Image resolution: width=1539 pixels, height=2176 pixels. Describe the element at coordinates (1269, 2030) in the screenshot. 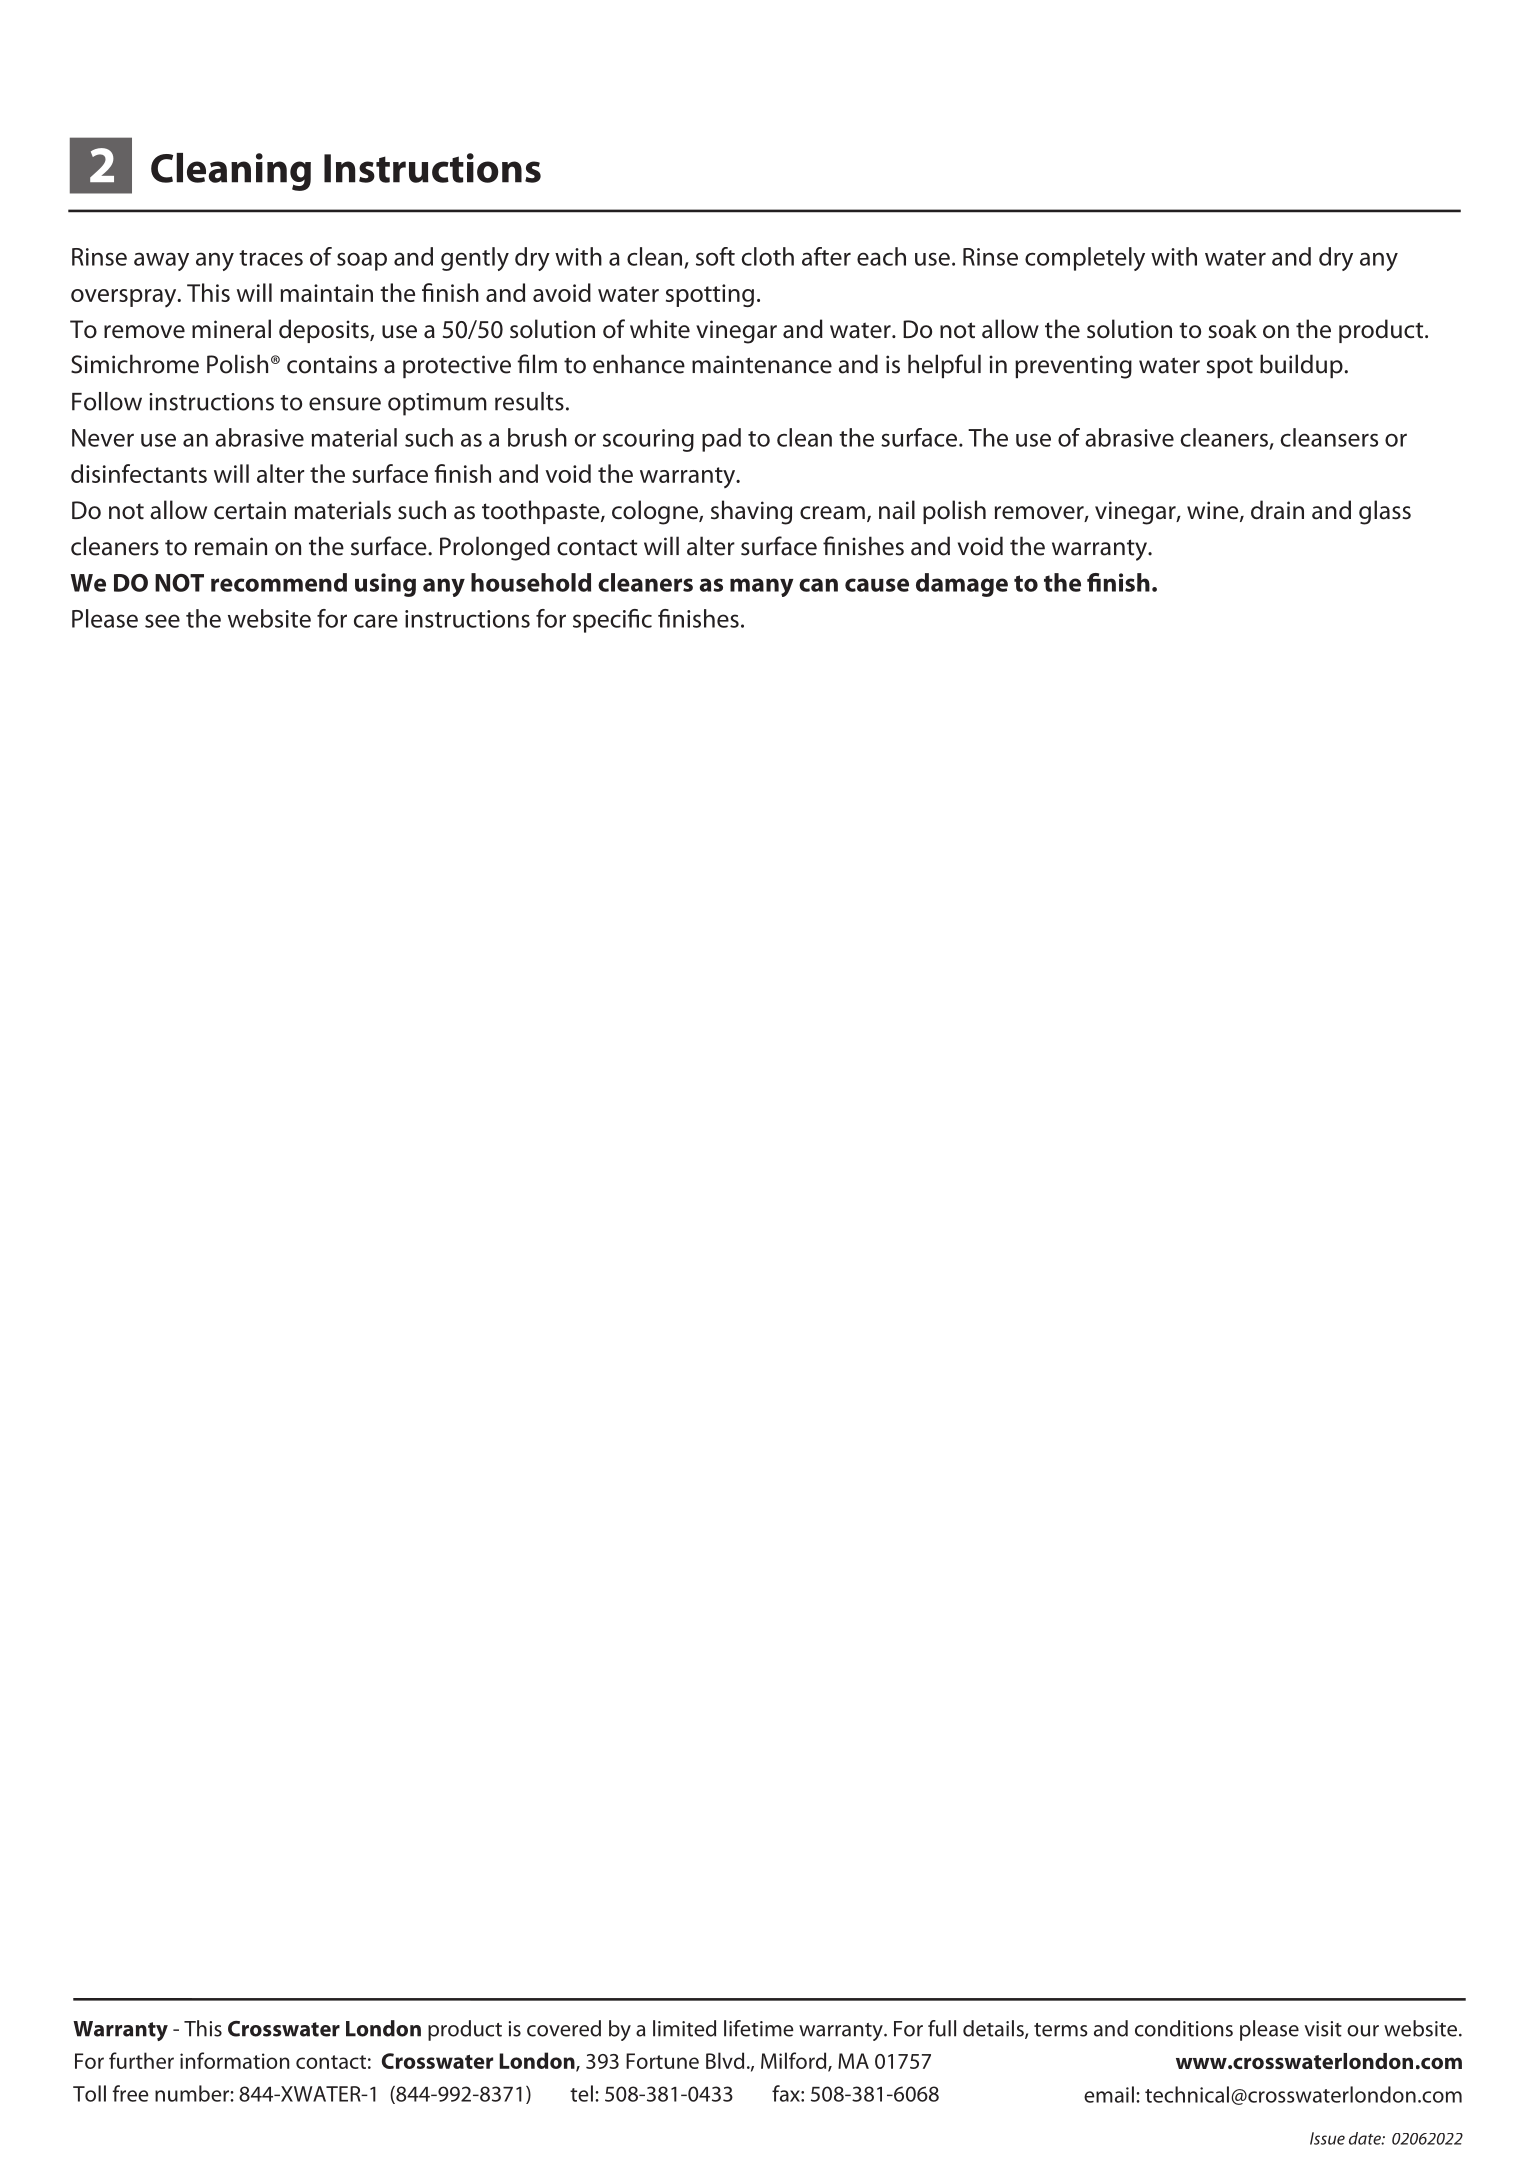

I see `please` at that location.
